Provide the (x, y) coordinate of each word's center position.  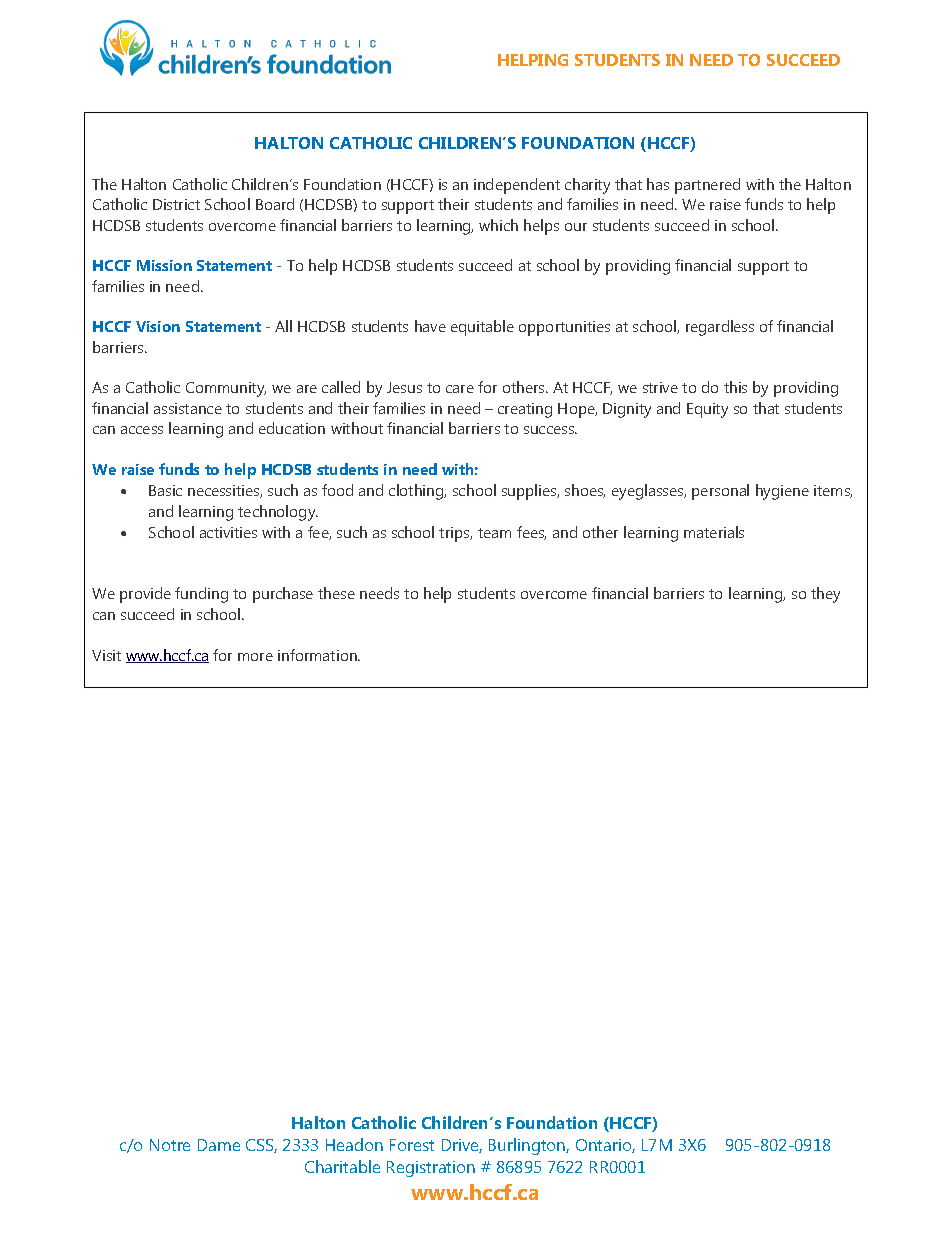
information (318, 655)
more (255, 657)
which (498, 225)
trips (455, 534)
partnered (707, 186)
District (176, 204)
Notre (170, 1145)
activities (228, 532)
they (825, 595)
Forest (412, 1145)
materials (714, 532)
